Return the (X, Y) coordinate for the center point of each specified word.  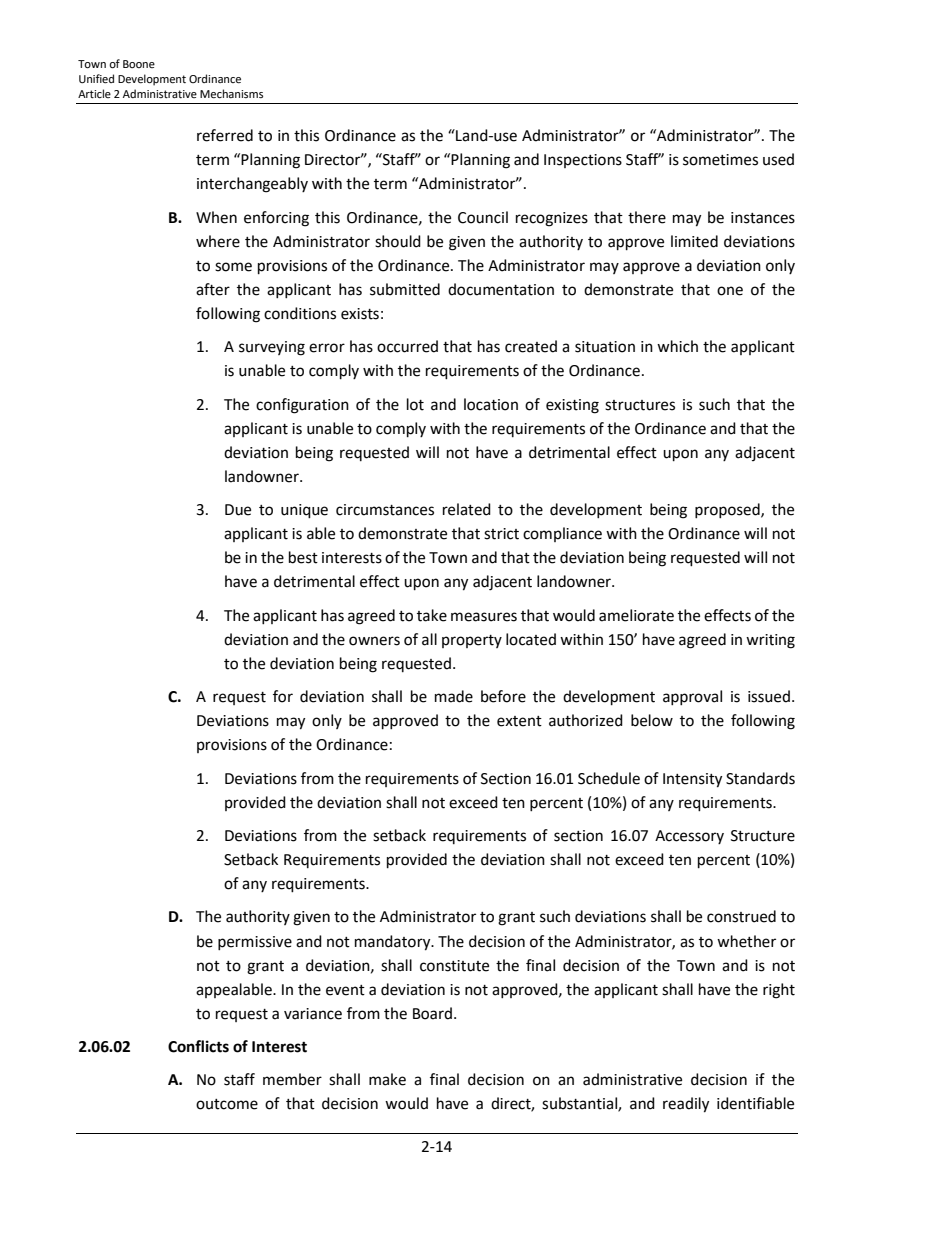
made (454, 696)
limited (694, 241)
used (778, 159)
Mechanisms (231, 94)
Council (483, 217)
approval (692, 697)
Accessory (689, 837)
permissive (255, 943)
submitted (405, 289)
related (467, 509)
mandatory (394, 943)
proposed (728, 510)
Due (238, 510)
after (213, 289)
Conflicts (198, 1046)
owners (374, 641)
